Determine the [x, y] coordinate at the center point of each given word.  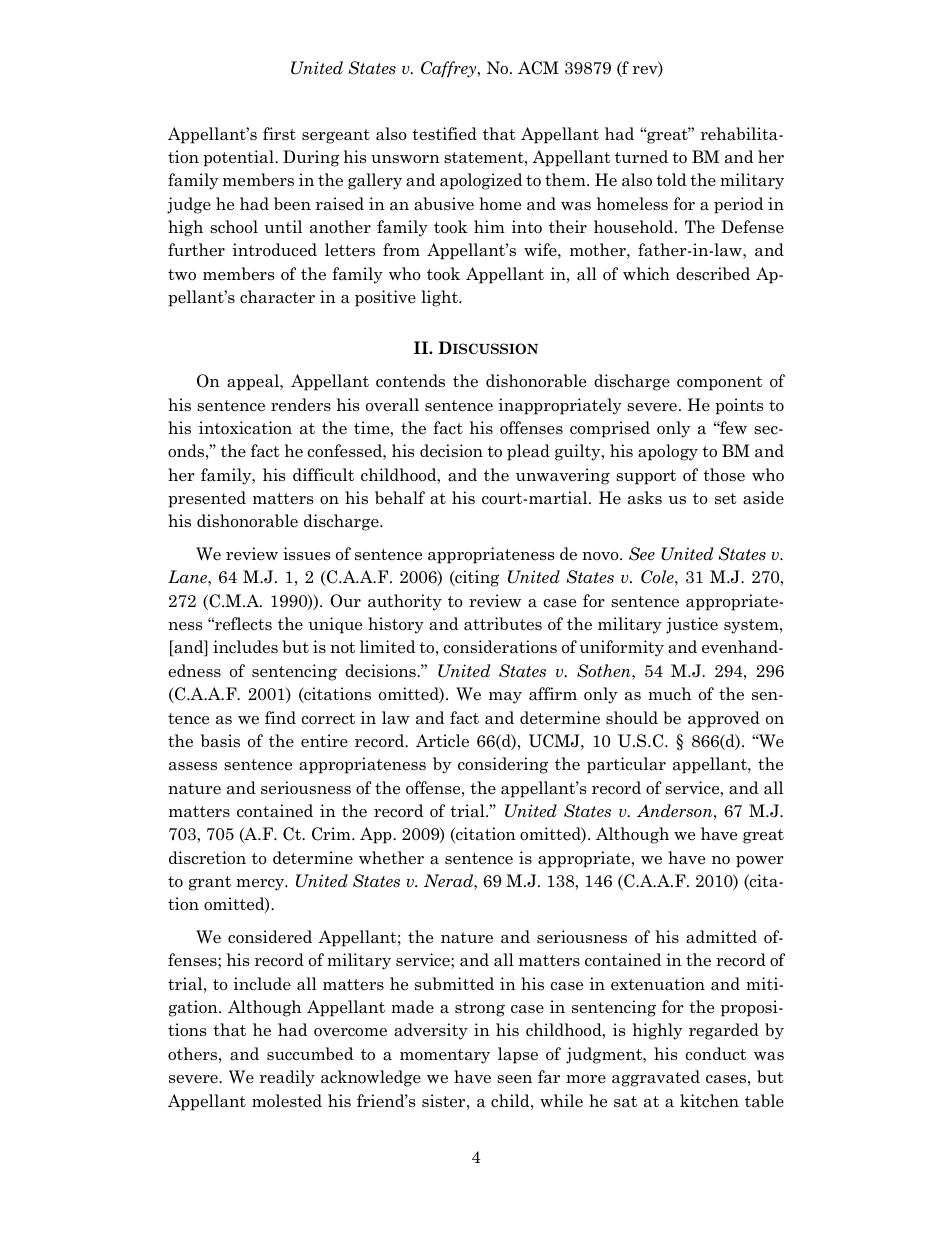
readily [287, 1078]
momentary [445, 1056]
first [279, 133]
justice [692, 625]
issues [306, 554]
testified [444, 134]
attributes [503, 624]
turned [641, 156]
